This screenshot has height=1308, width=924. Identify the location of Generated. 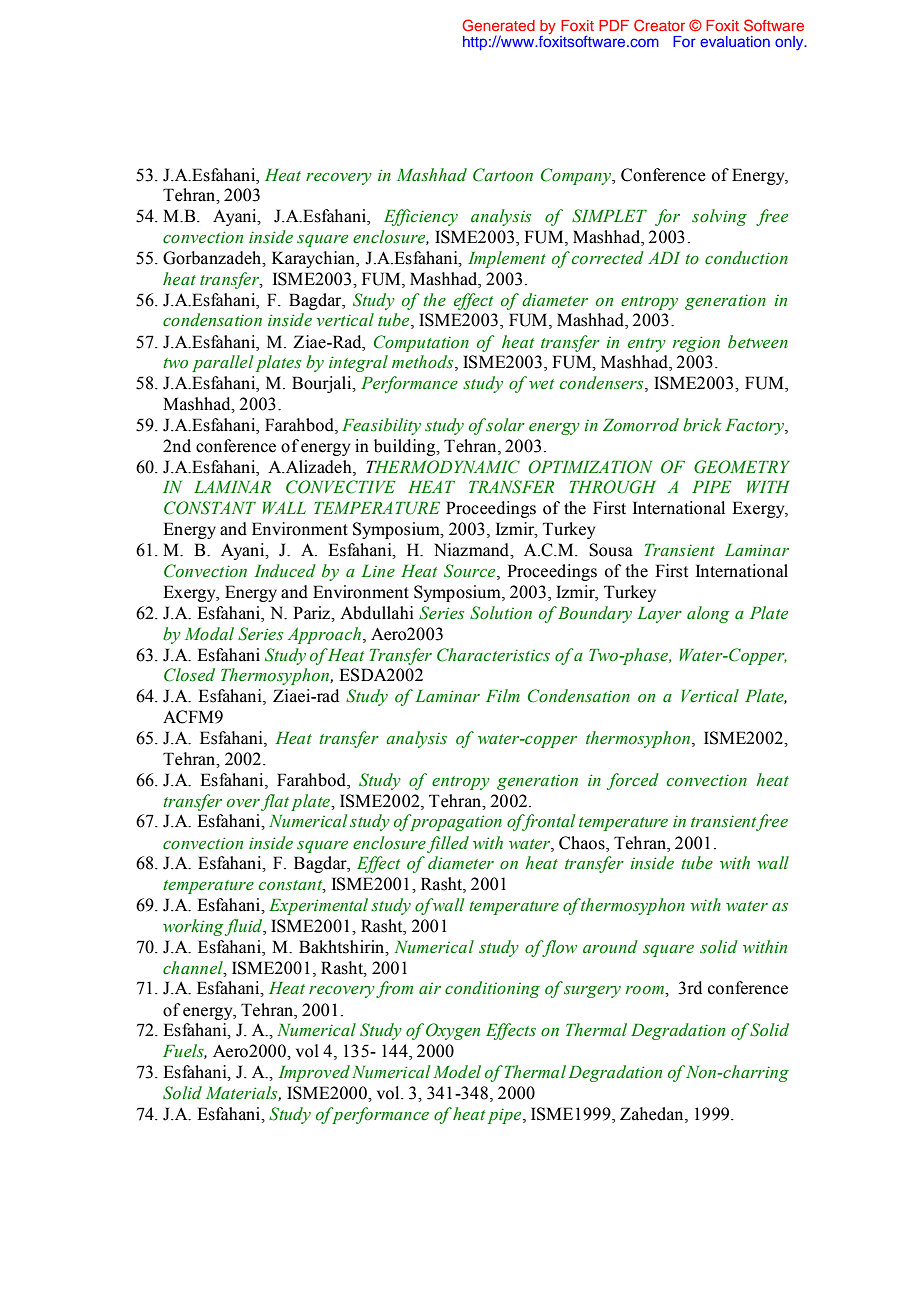
(498, 25).
